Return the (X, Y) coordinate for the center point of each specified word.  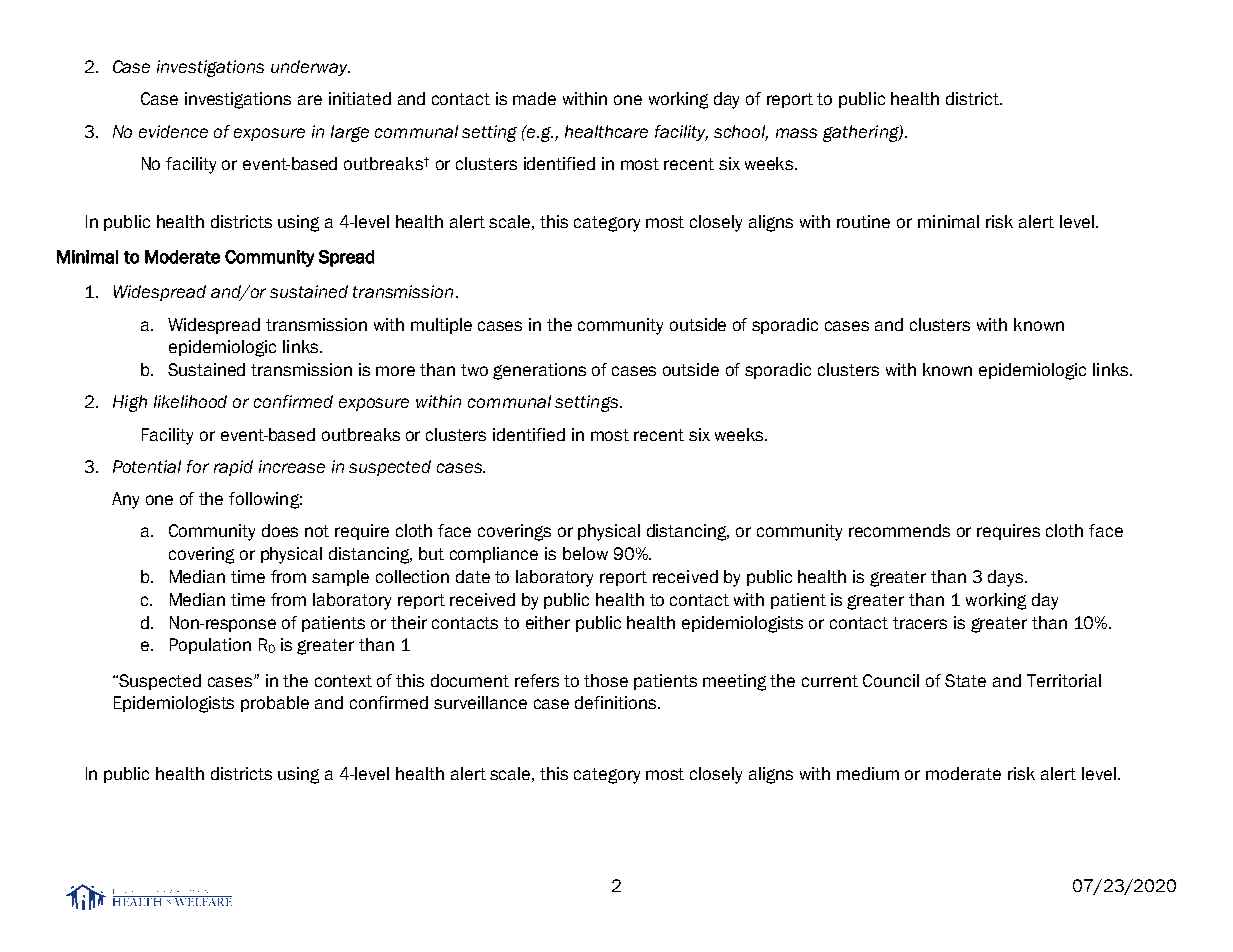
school (741, 132)
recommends (899, 530)
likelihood (190, 401)
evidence (173, 131)
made (534, 98)
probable (275, 704)
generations (539, 371)
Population (210, 646)
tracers (920, 623)
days (1007, 578)
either (548, 622)
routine (863, 221)
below (585, 553)
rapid (233, 468)
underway (310, 68)
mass (796, 133)
